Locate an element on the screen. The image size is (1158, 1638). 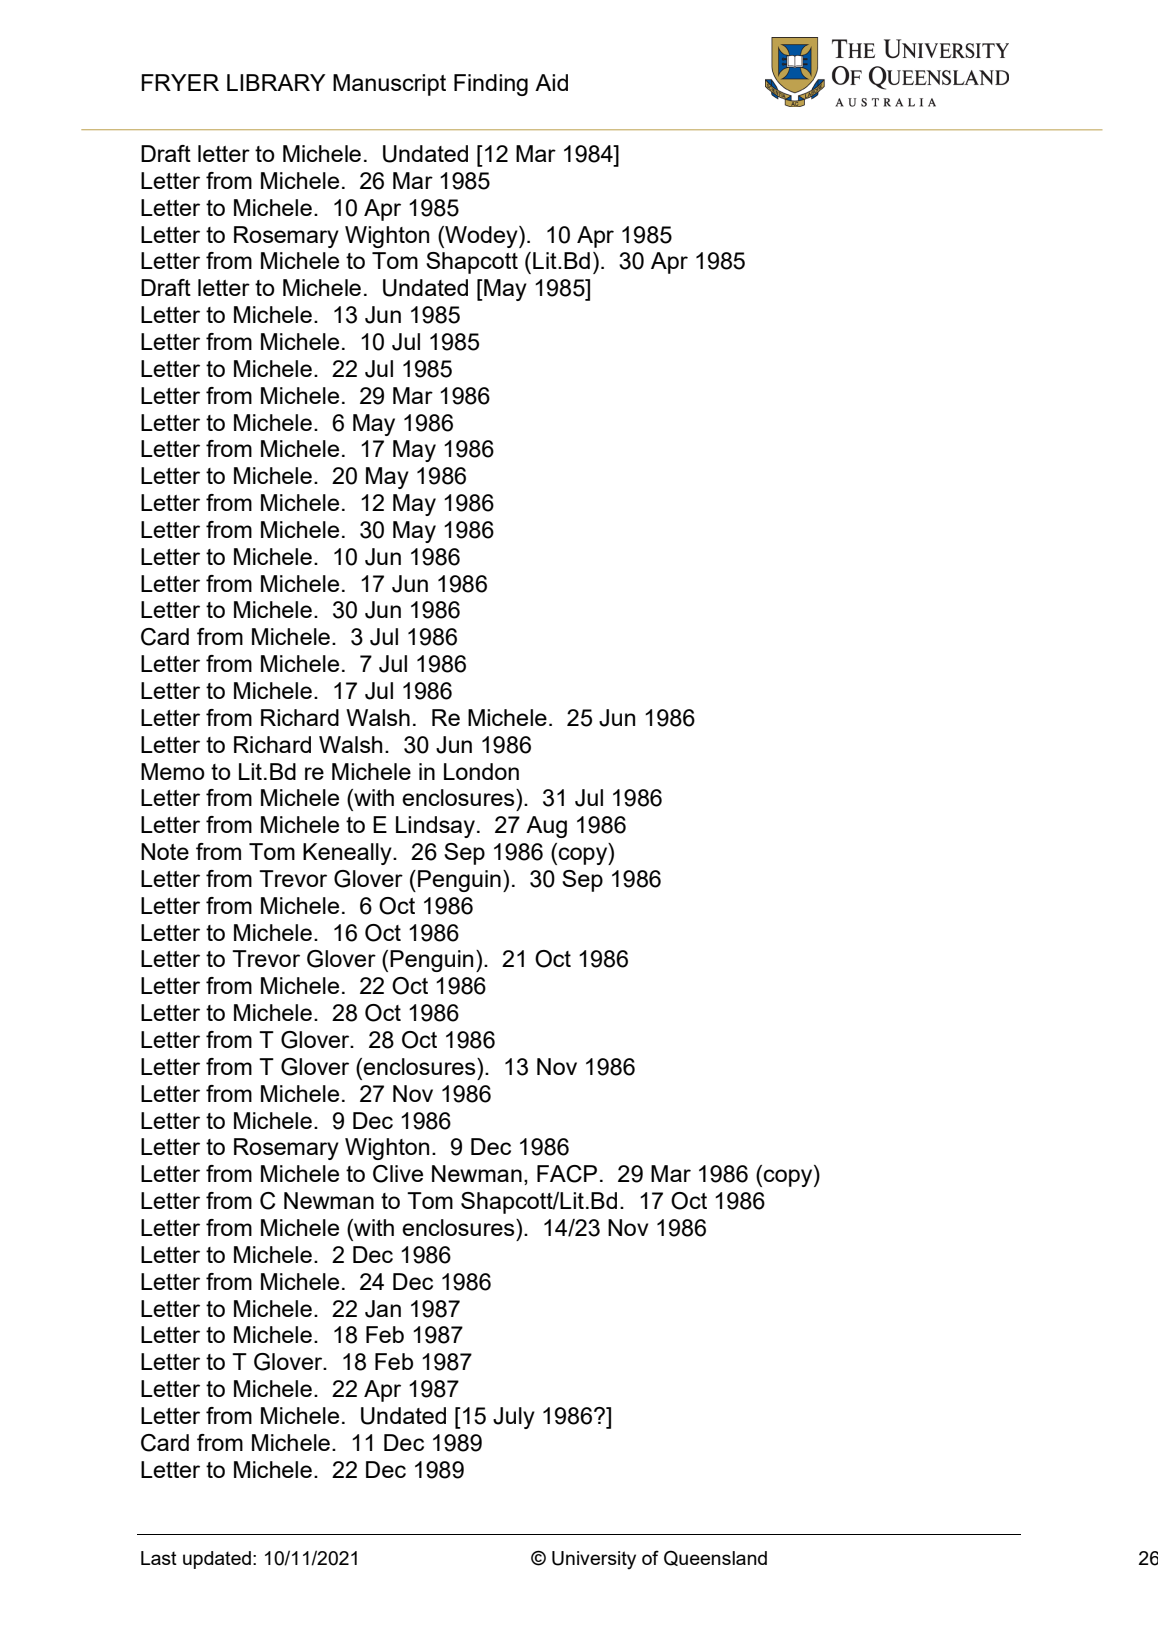
Note is located at coordinates (165, 851).
